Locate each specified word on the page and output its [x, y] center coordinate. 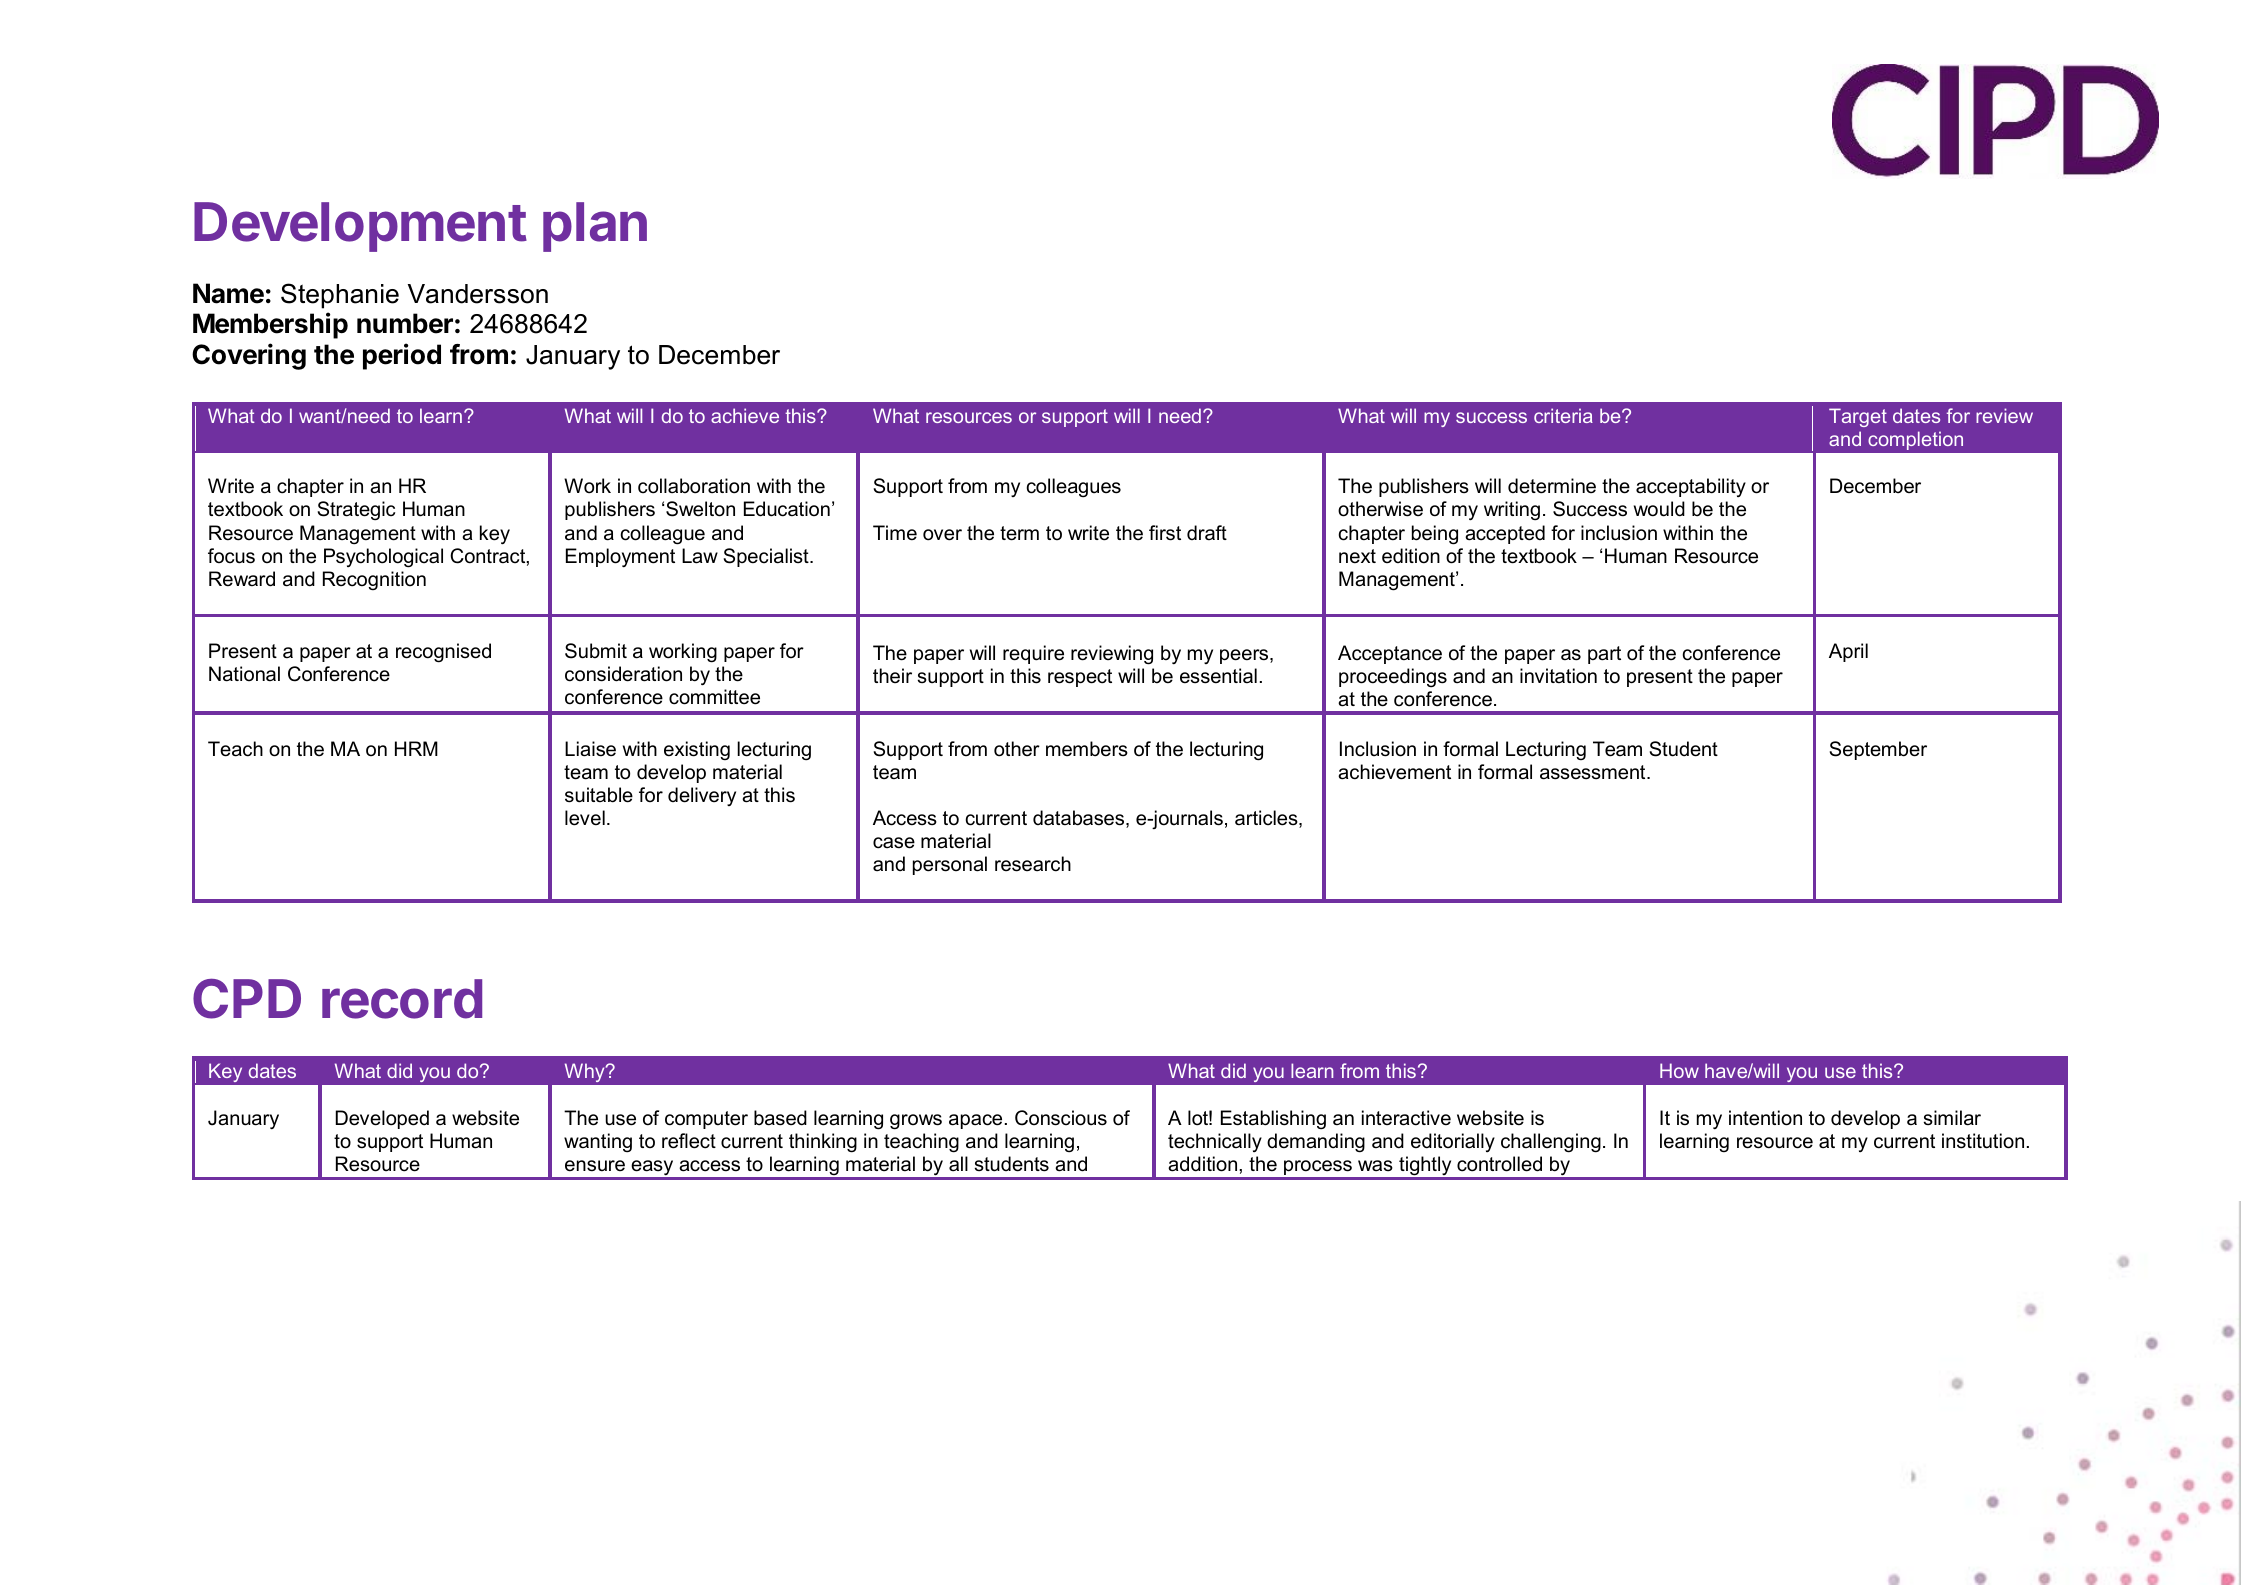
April [1848, 652]
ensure [595, 1166]
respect [1080, 678]
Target [1858, 417]
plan [595, 227]
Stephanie [340, 296]
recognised [443, 653]
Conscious [1061, 1118]
